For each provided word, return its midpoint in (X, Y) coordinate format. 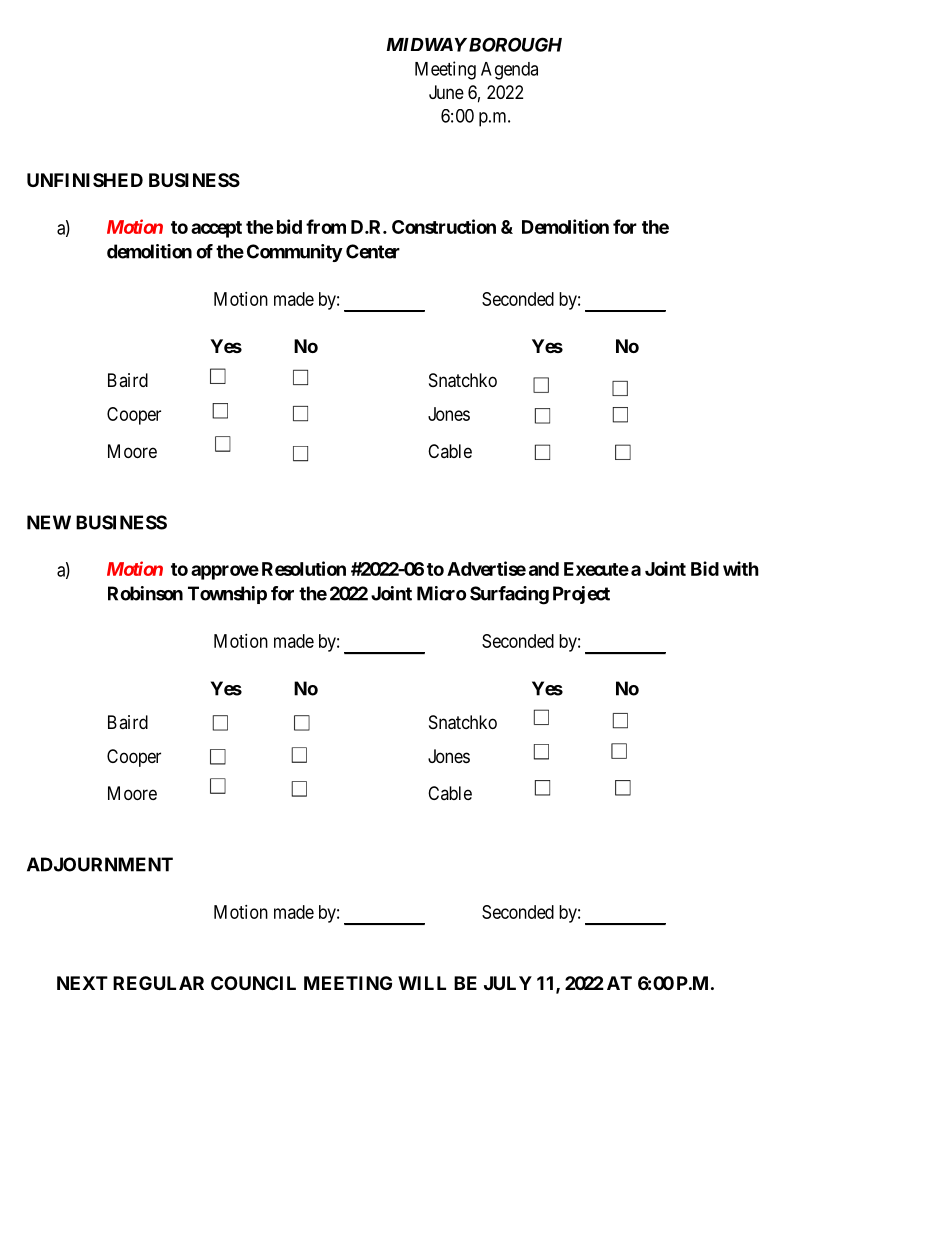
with (741, 568)
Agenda (509, 71)
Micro (441, 593)
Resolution (304, 568)
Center (373, 251)
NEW (49, 522)
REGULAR (158, 983)
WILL (422, 983)
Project (581, 595)
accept (216, 229)
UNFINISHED (85, 180)
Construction (444, 226)
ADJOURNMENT (100, 864)
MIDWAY (426, 45)
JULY (508, 983)
